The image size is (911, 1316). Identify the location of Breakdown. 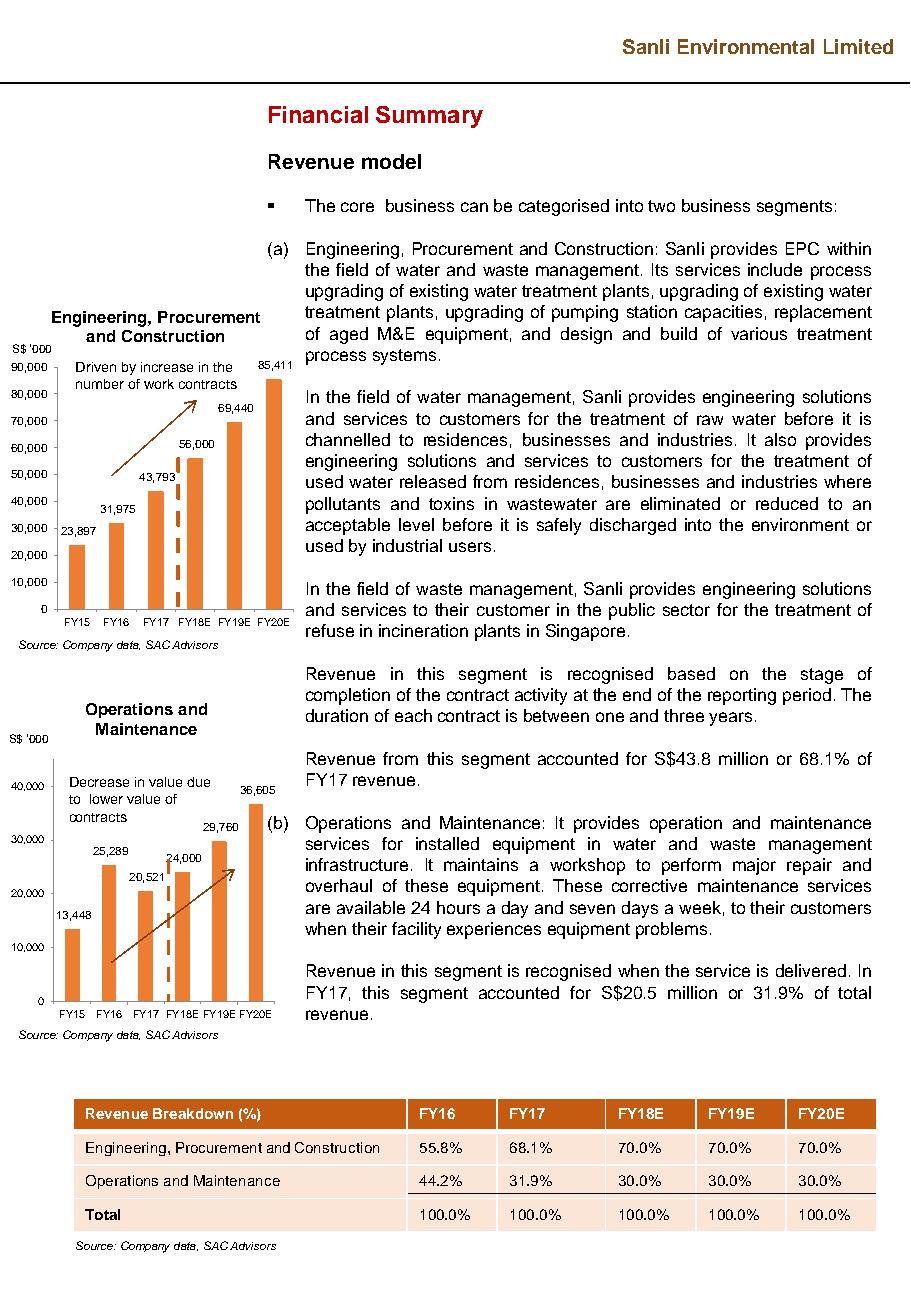
(193, 1113).
